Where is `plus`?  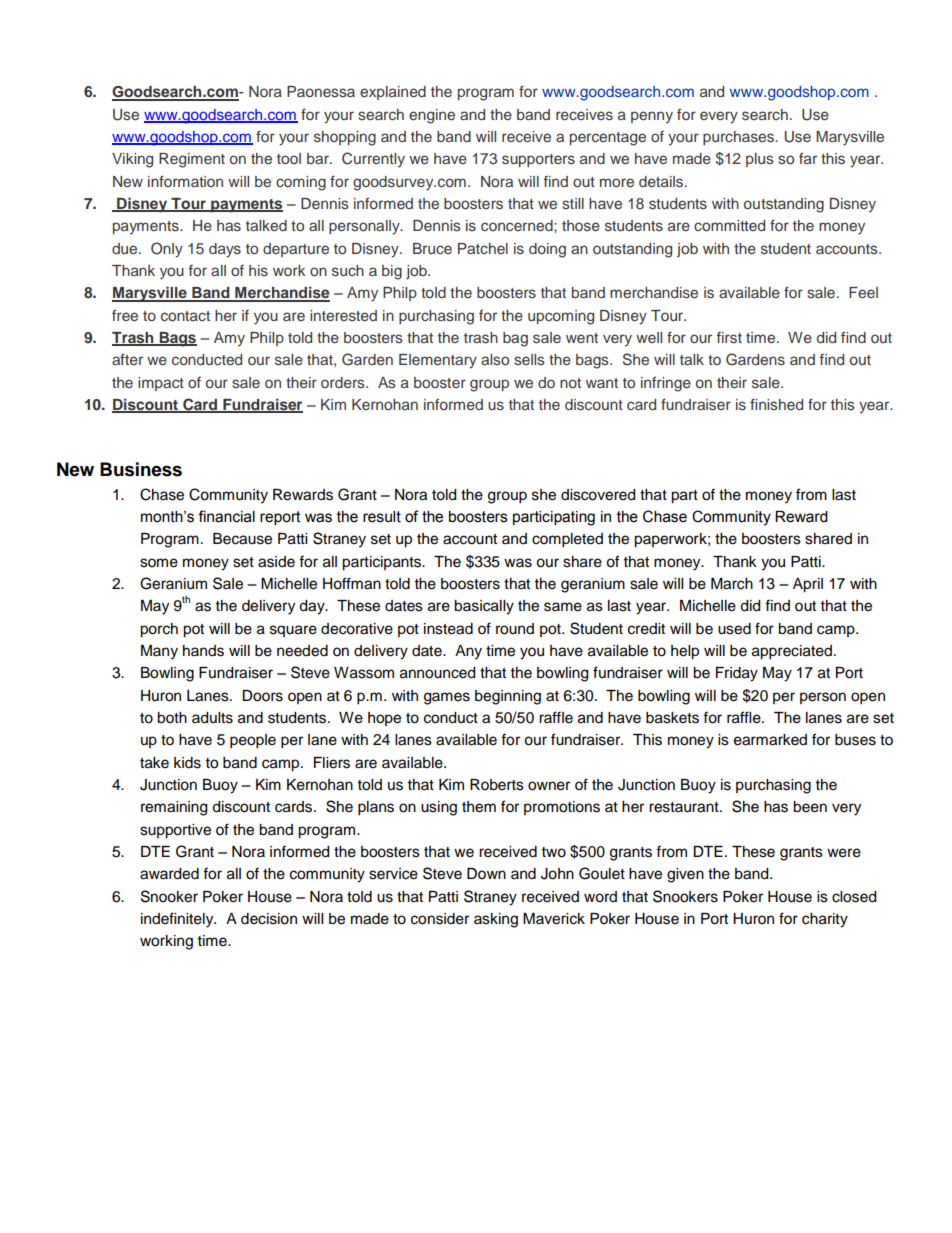 plus is located at coordinates (760, 160).
